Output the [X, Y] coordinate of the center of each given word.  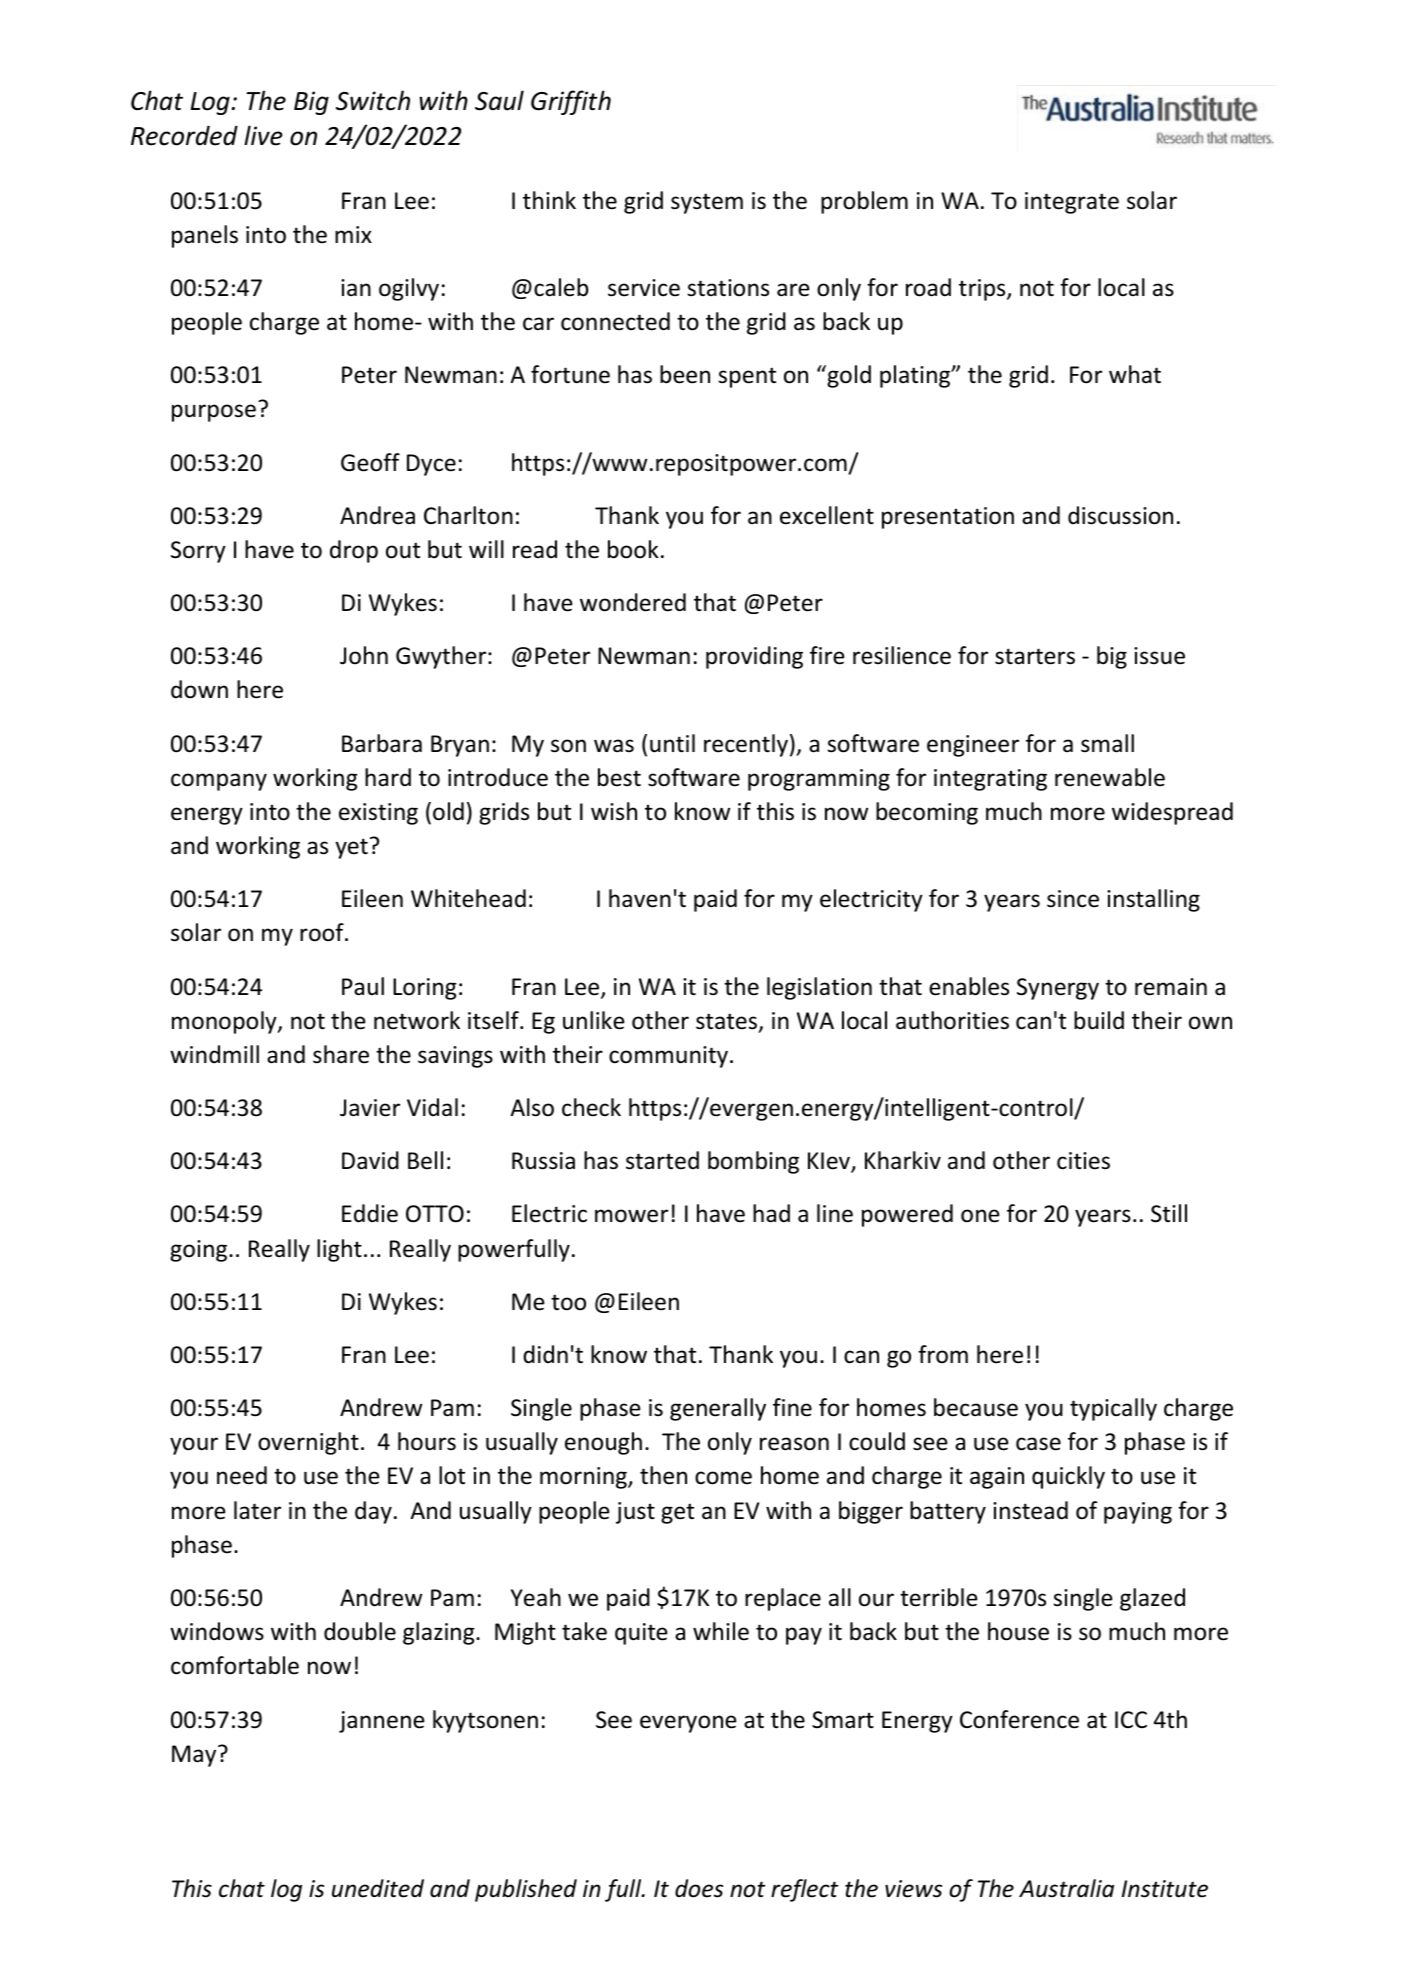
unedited [378, 1888]
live [263, 135]
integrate [1072, 203]
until [672, 743]
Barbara [382, 743]
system [707, 203]
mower [631, 1216]
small [1107, 743]
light [339, 1250]
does [699, 1888]
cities [1083, 1161]
